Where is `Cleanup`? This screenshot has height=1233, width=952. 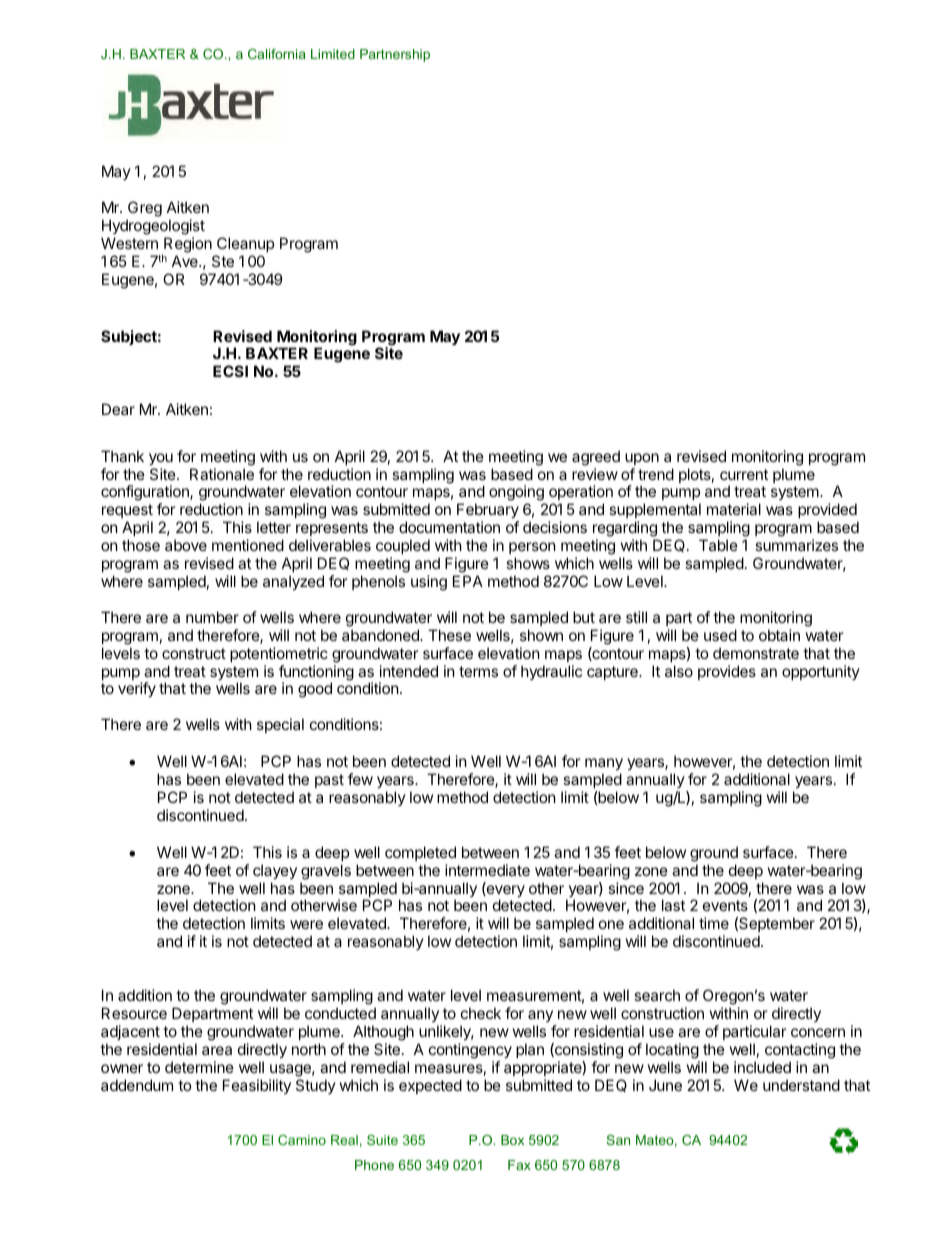 Cleanup is located at coordinates (245, 244).
